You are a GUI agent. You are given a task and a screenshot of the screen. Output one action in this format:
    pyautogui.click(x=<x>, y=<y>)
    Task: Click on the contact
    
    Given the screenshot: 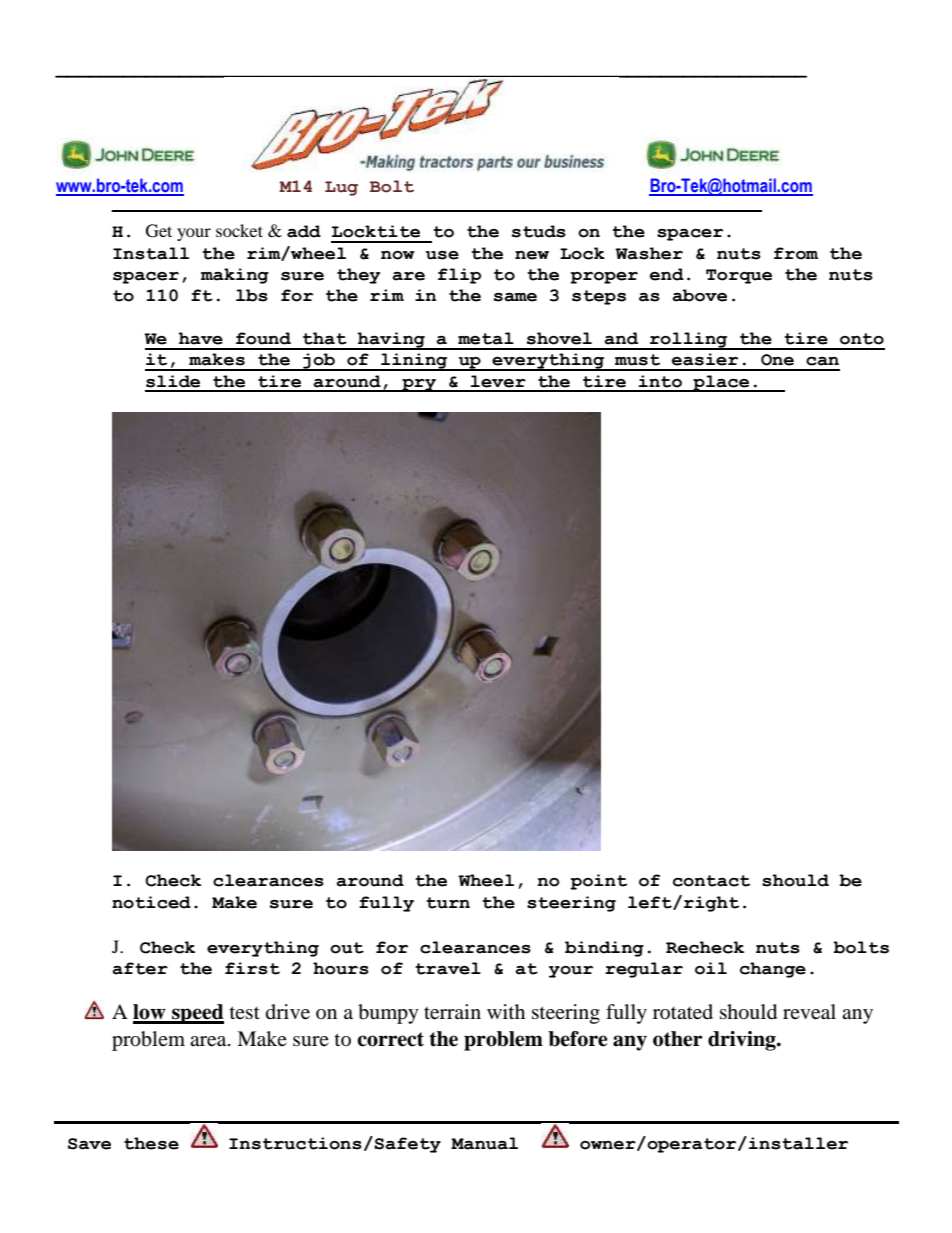 What is the action you would take?
    pyautogui.click(x=711, y=881)
